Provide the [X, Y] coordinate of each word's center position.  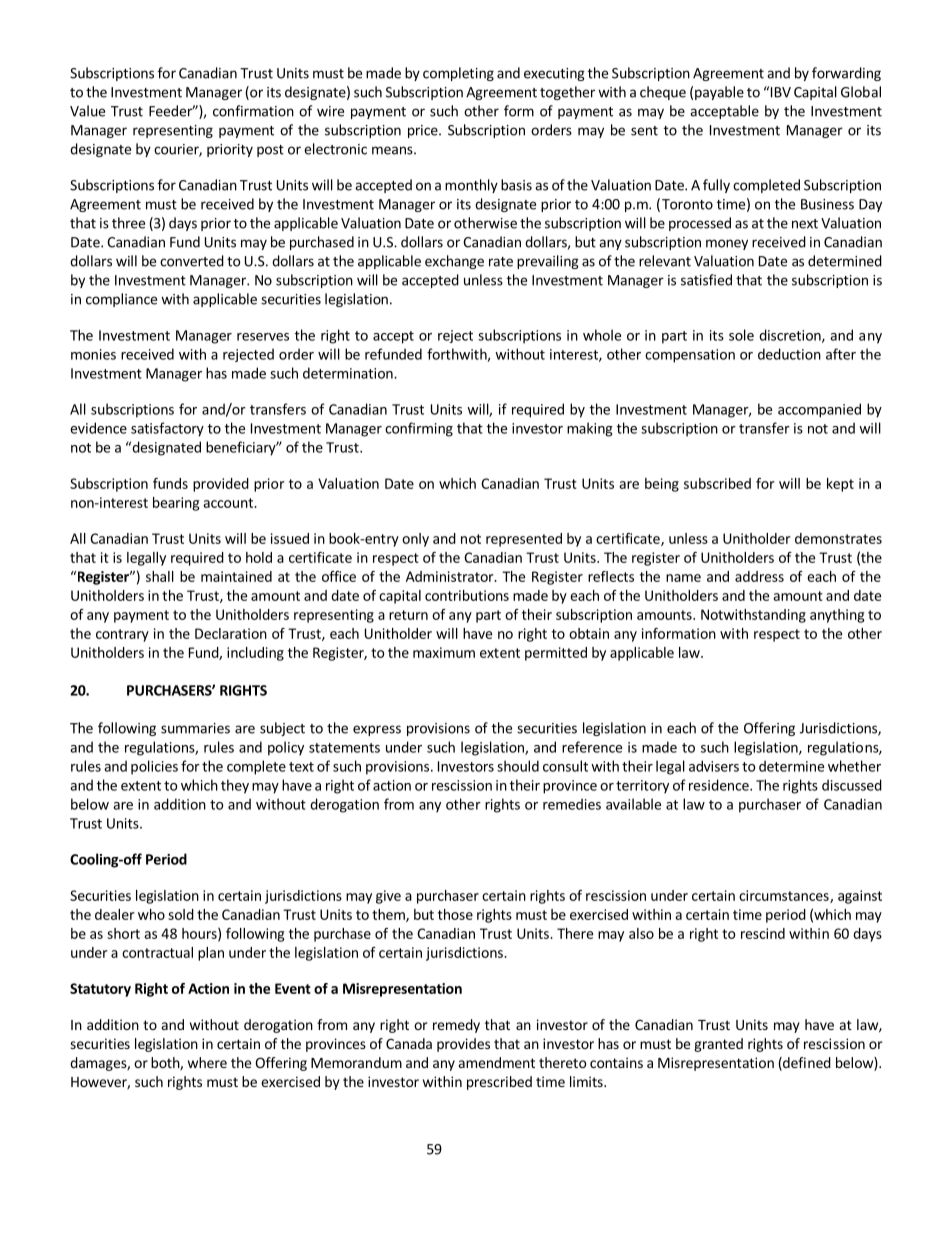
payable [719, 93]
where [207, 1062]
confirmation [253, 111]
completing [458, 74]
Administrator [451, 576]
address [759, 576]
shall [160, 576]
